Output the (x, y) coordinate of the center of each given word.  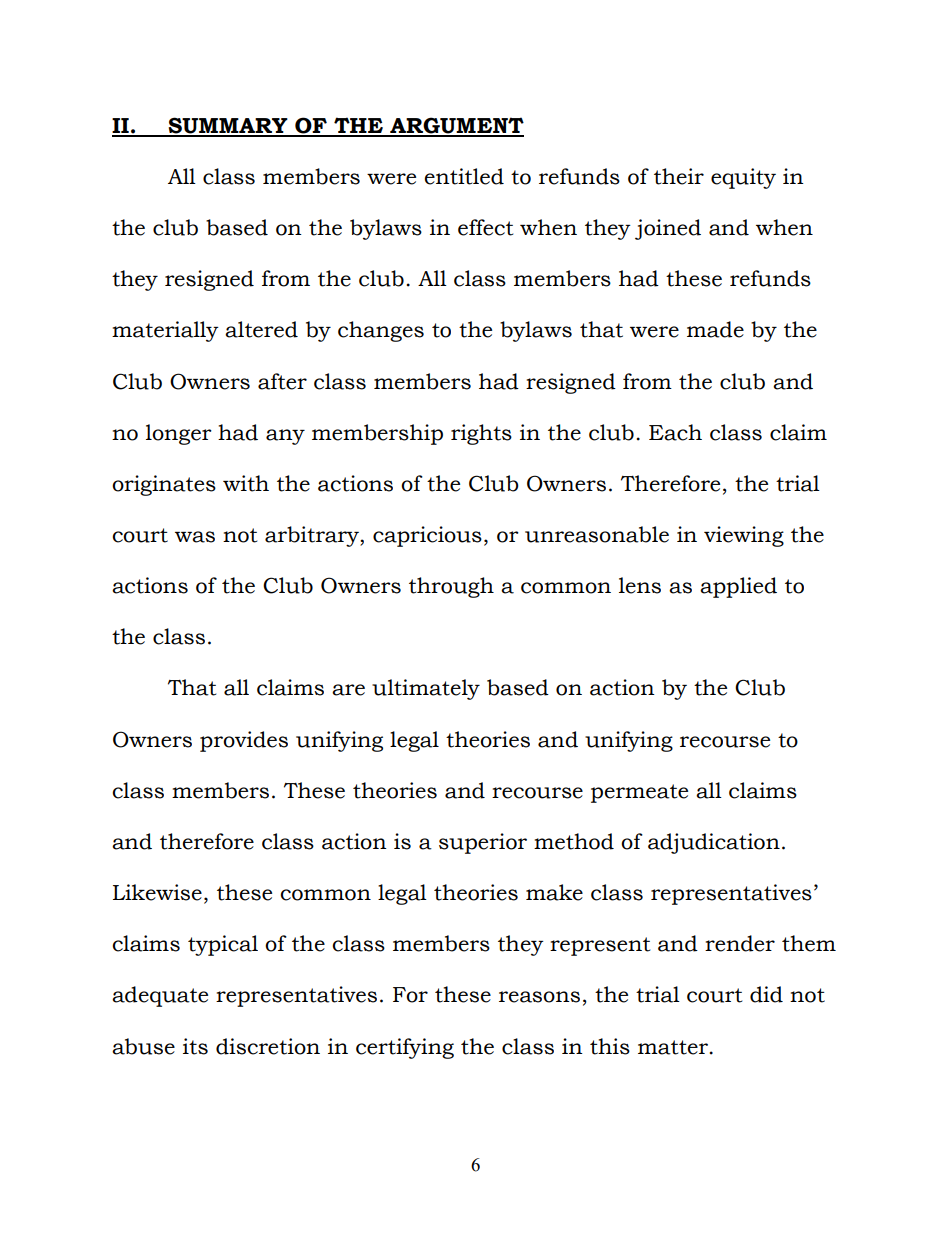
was (195, 537)
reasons (539, 997)
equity (743, 178)
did (766, 994)
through (451, 587)
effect (485, 227)
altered (261, 329)
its (195, 1046)
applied (738, 587)
